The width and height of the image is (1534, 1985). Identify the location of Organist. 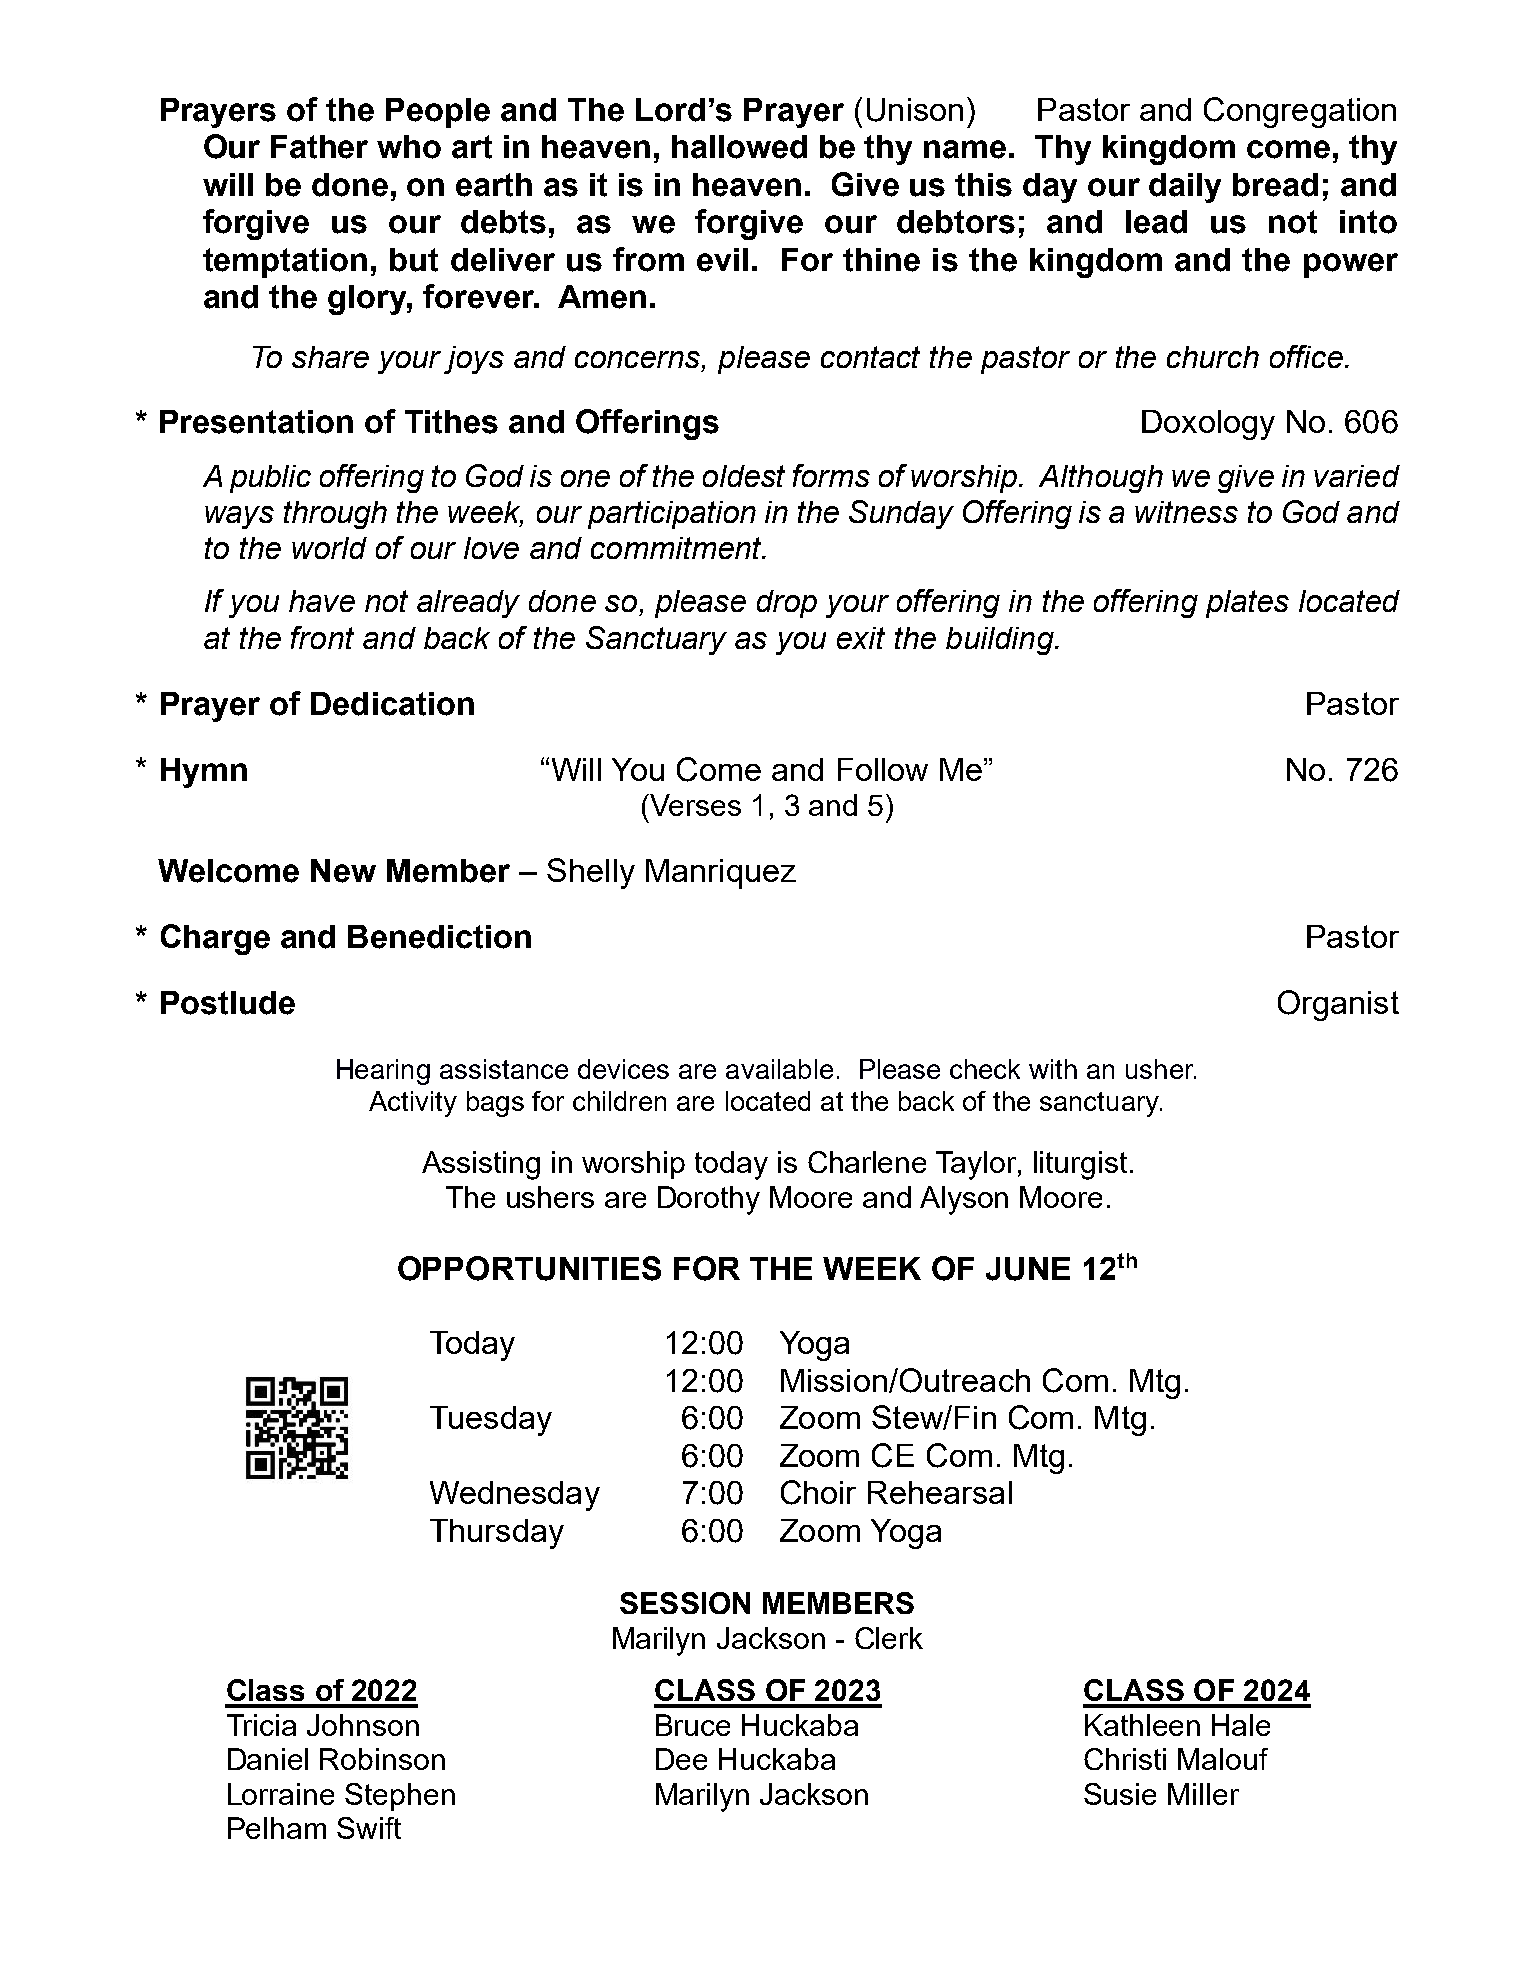
(1338, 1005).
